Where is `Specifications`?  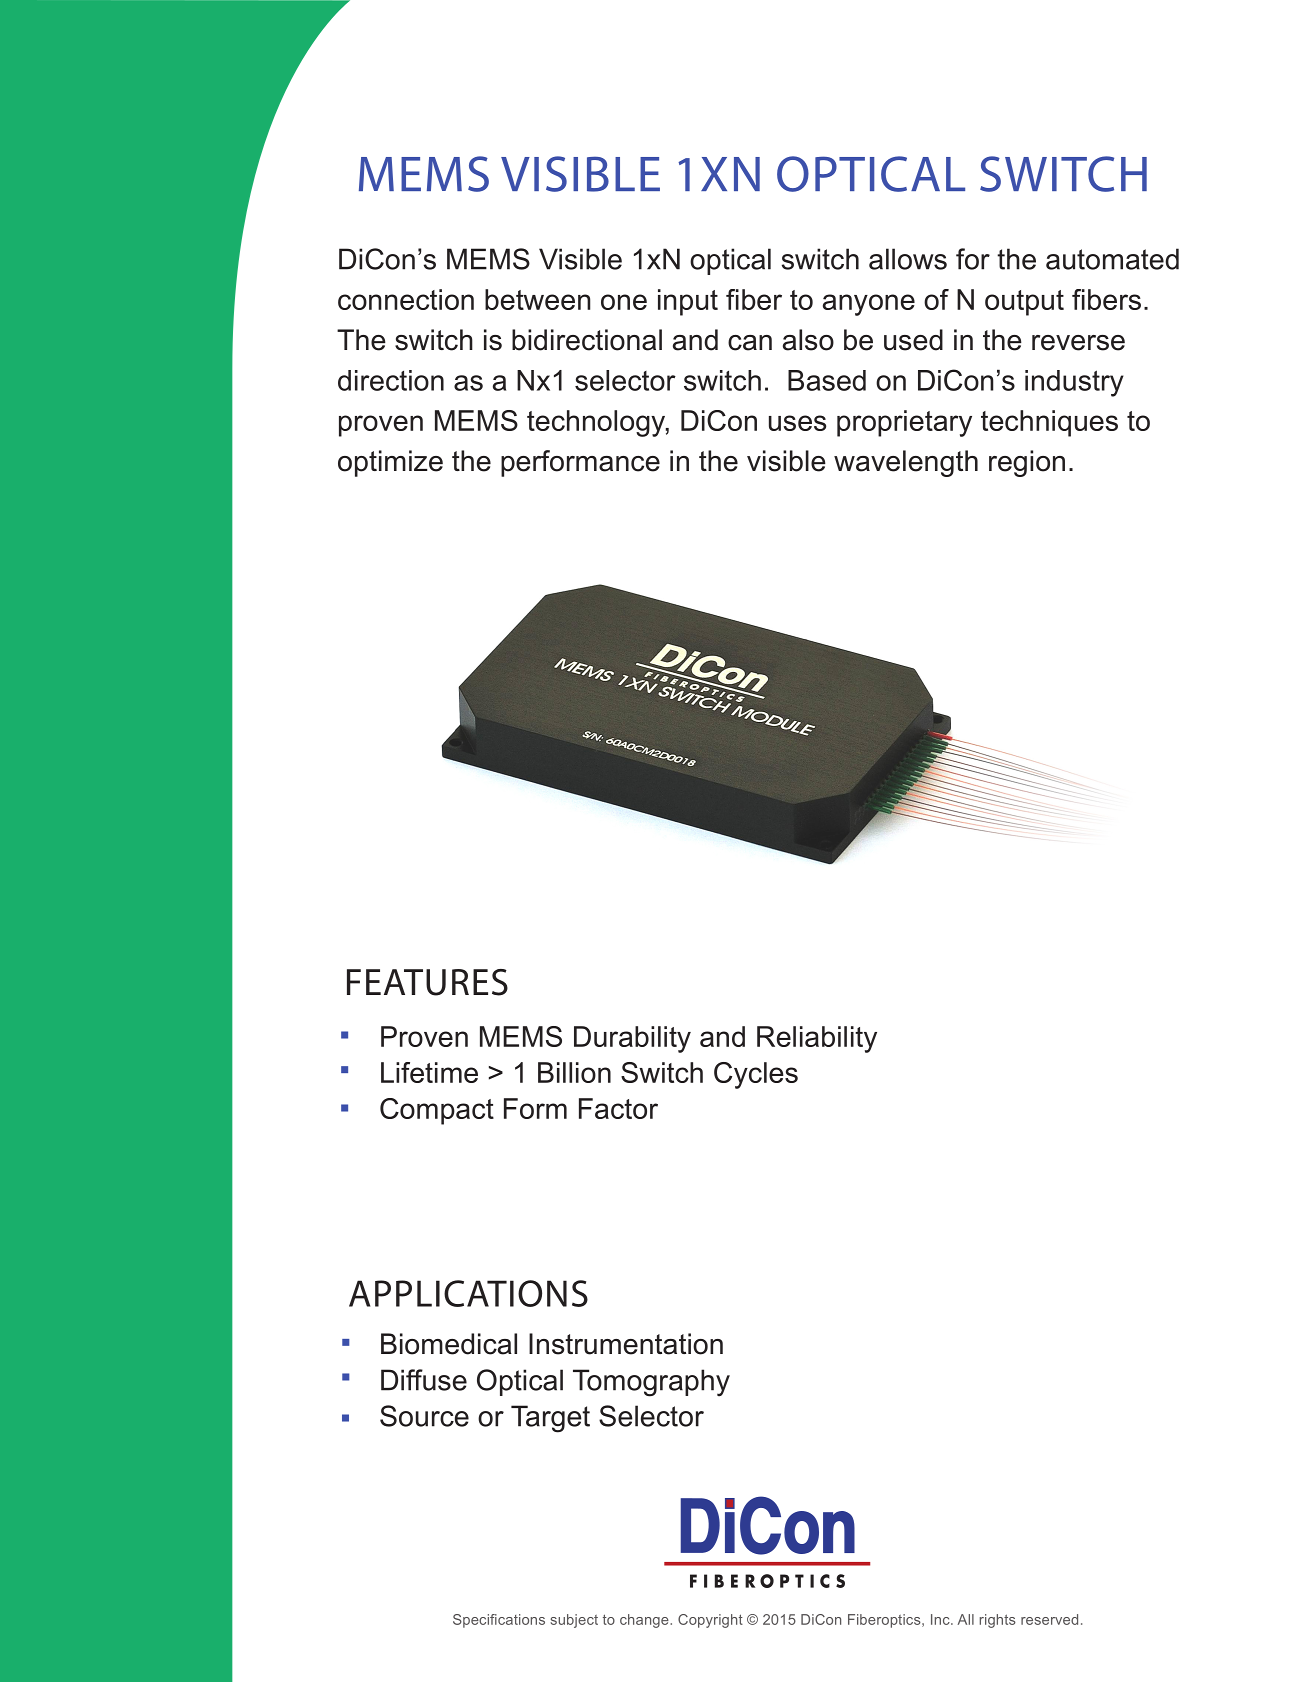 Specifications is located at coordinates (499, 1621).
